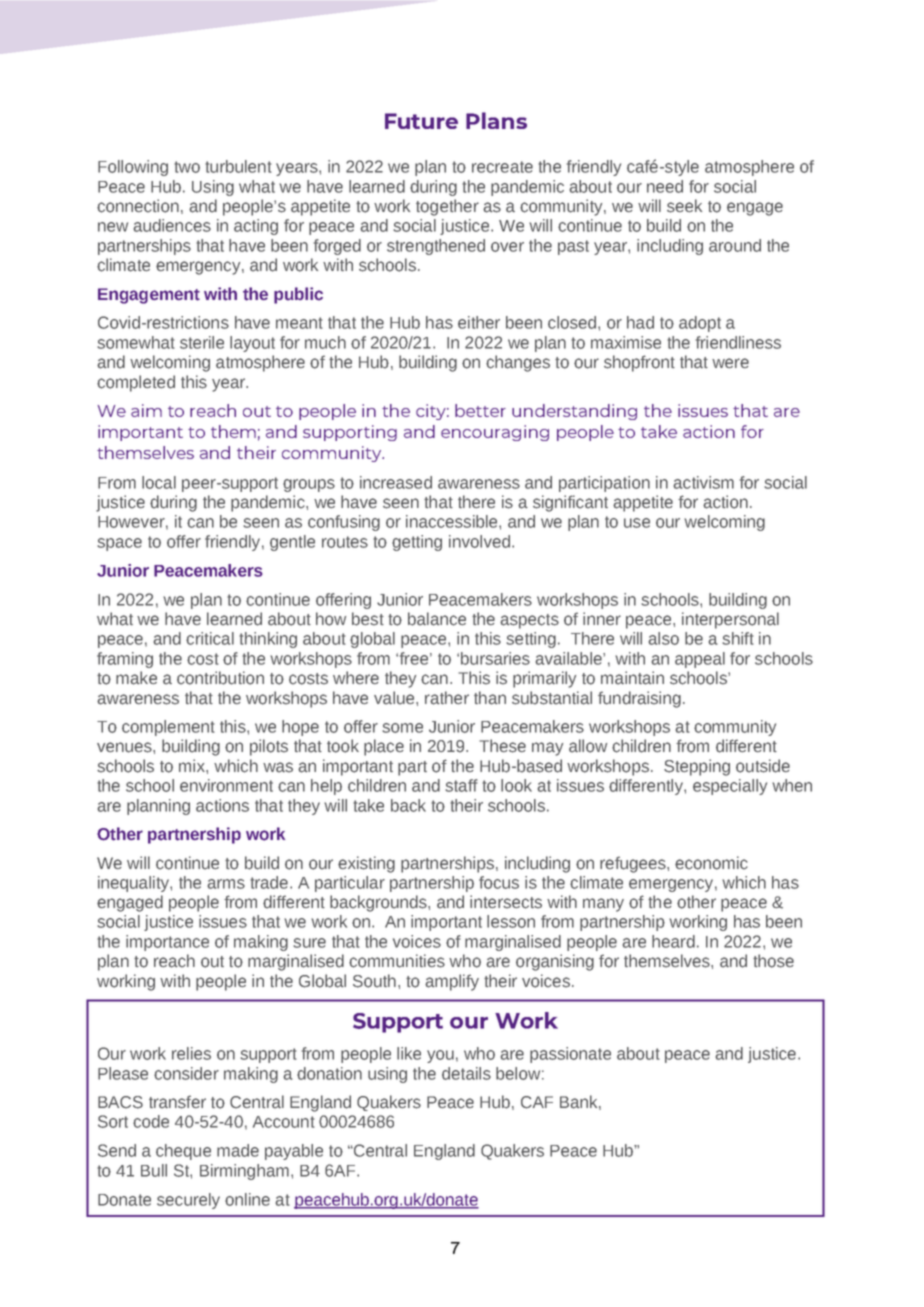 Image resolution: width=924 pixels, height=1307 pixels. What do you see at coordinates (506, 902) in the screenshot?
I see `intersects` at bounding box center [506, 902].
